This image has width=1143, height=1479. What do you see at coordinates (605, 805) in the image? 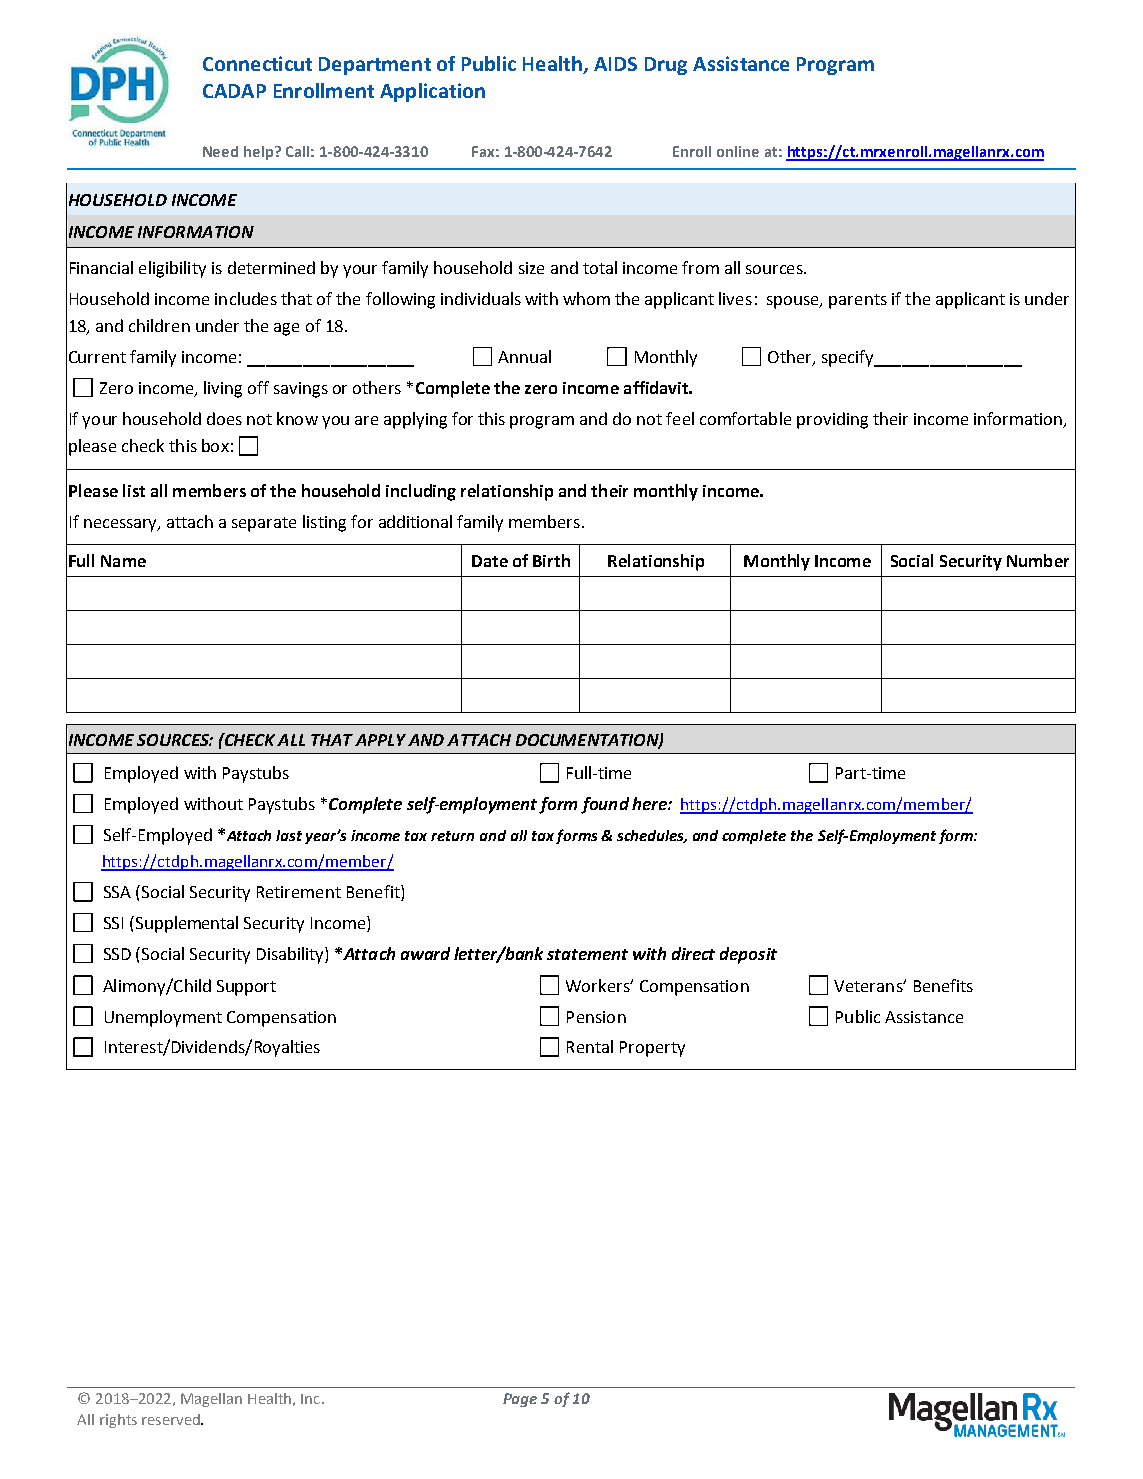
I see `found` at bounding box center [605, 805].
